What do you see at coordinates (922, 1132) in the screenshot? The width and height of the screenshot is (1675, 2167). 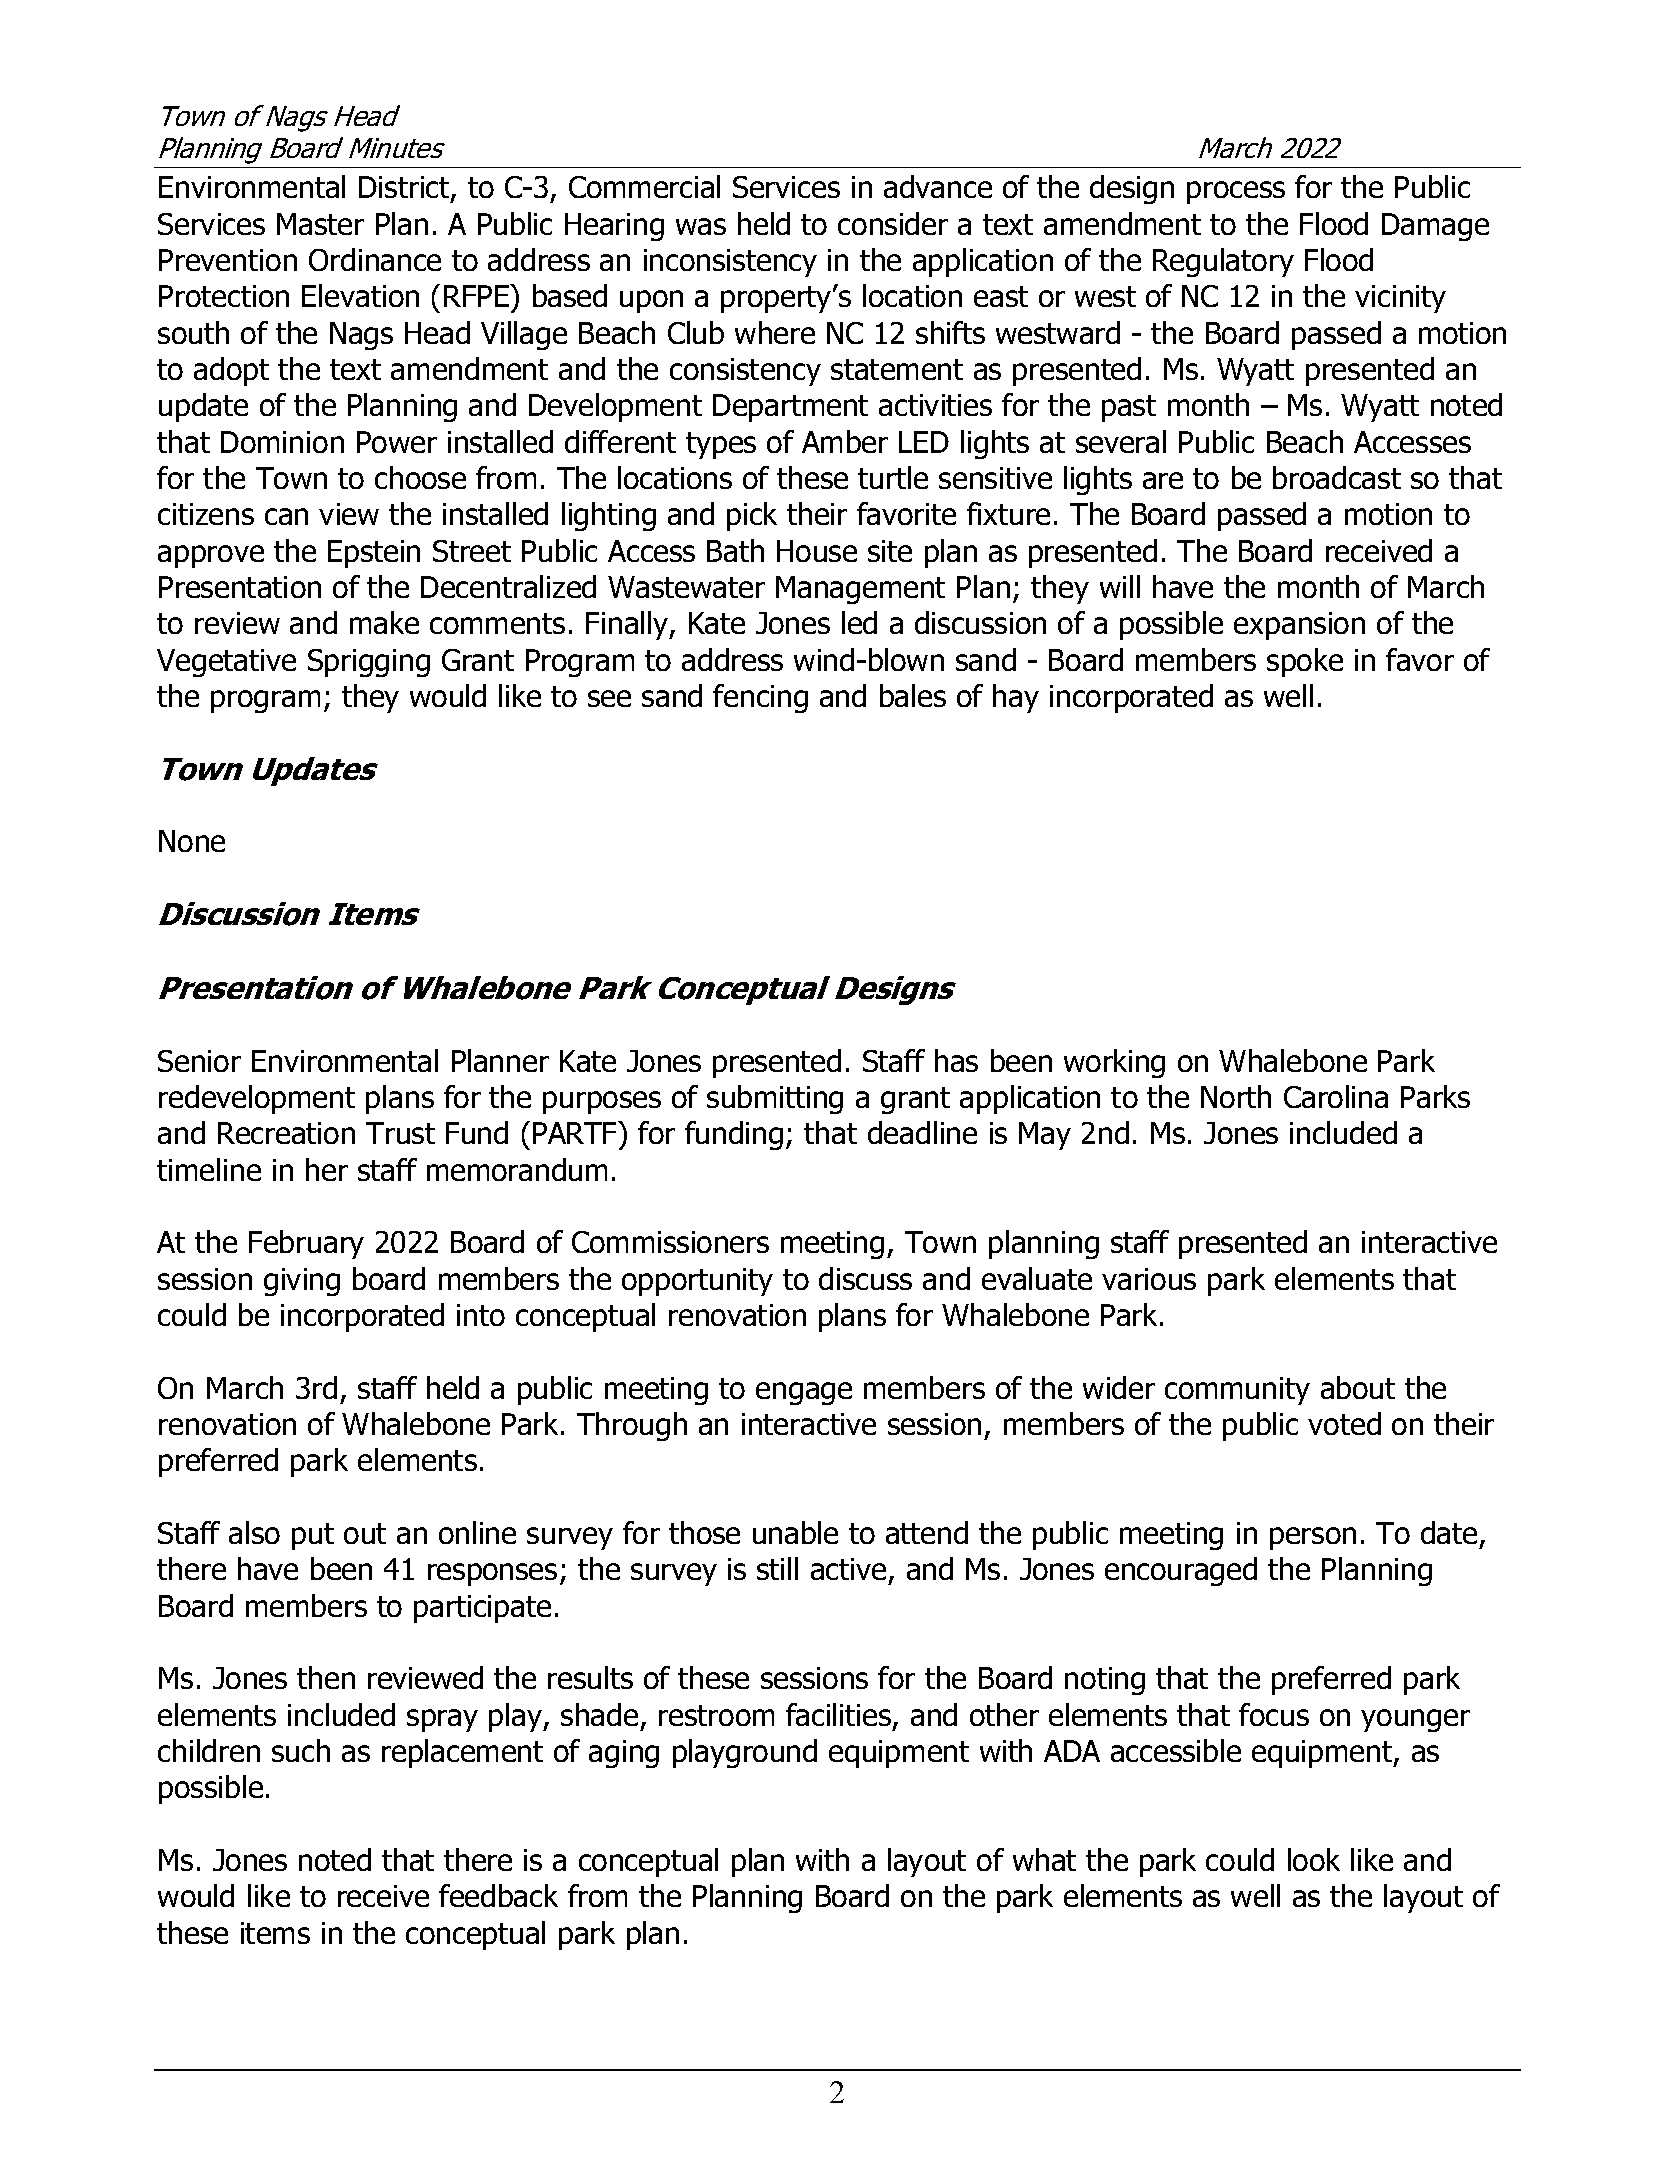 I see `deadline` at bounding box center [922, 1132].
